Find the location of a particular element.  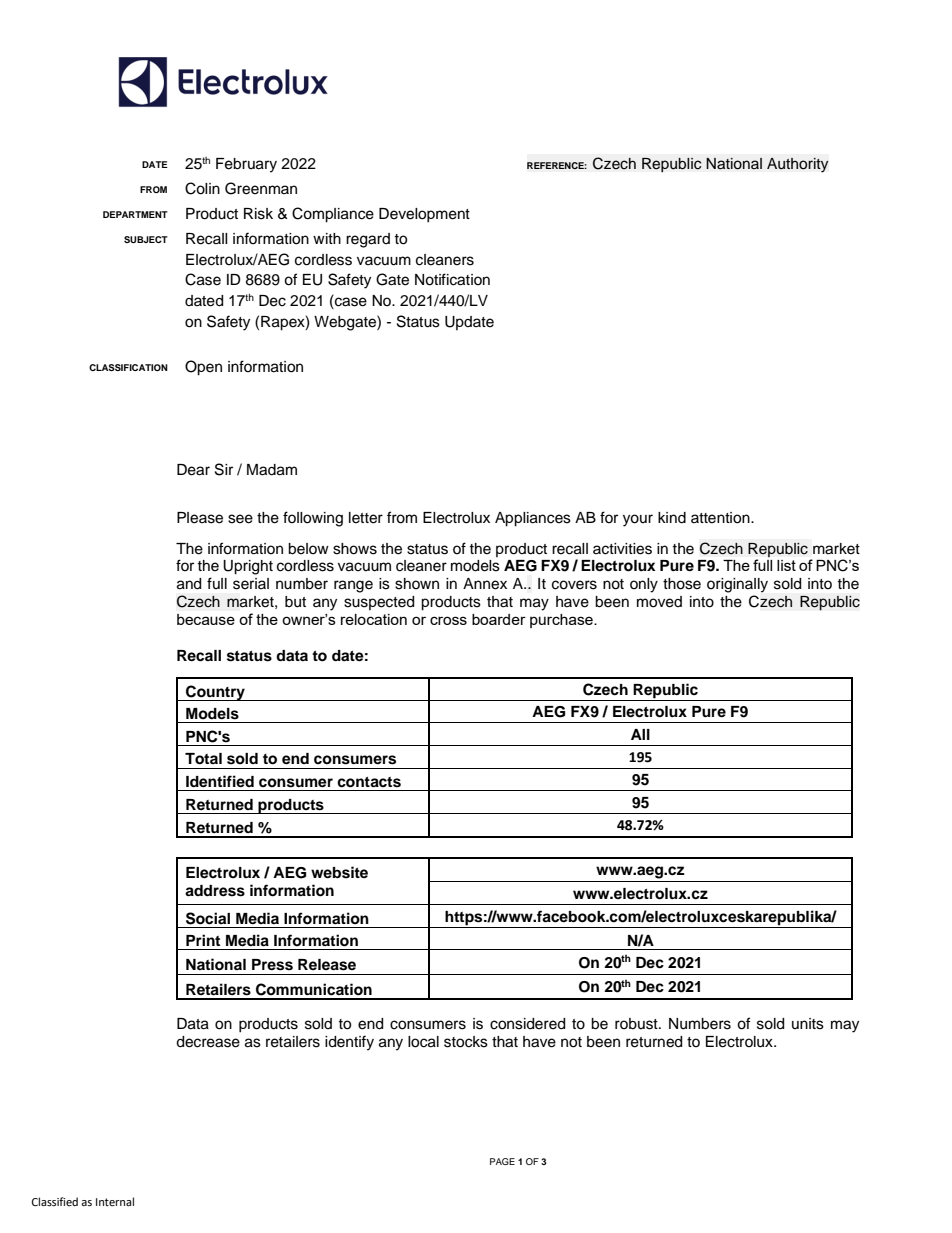

Dear is located at coordinates (193, 470).
